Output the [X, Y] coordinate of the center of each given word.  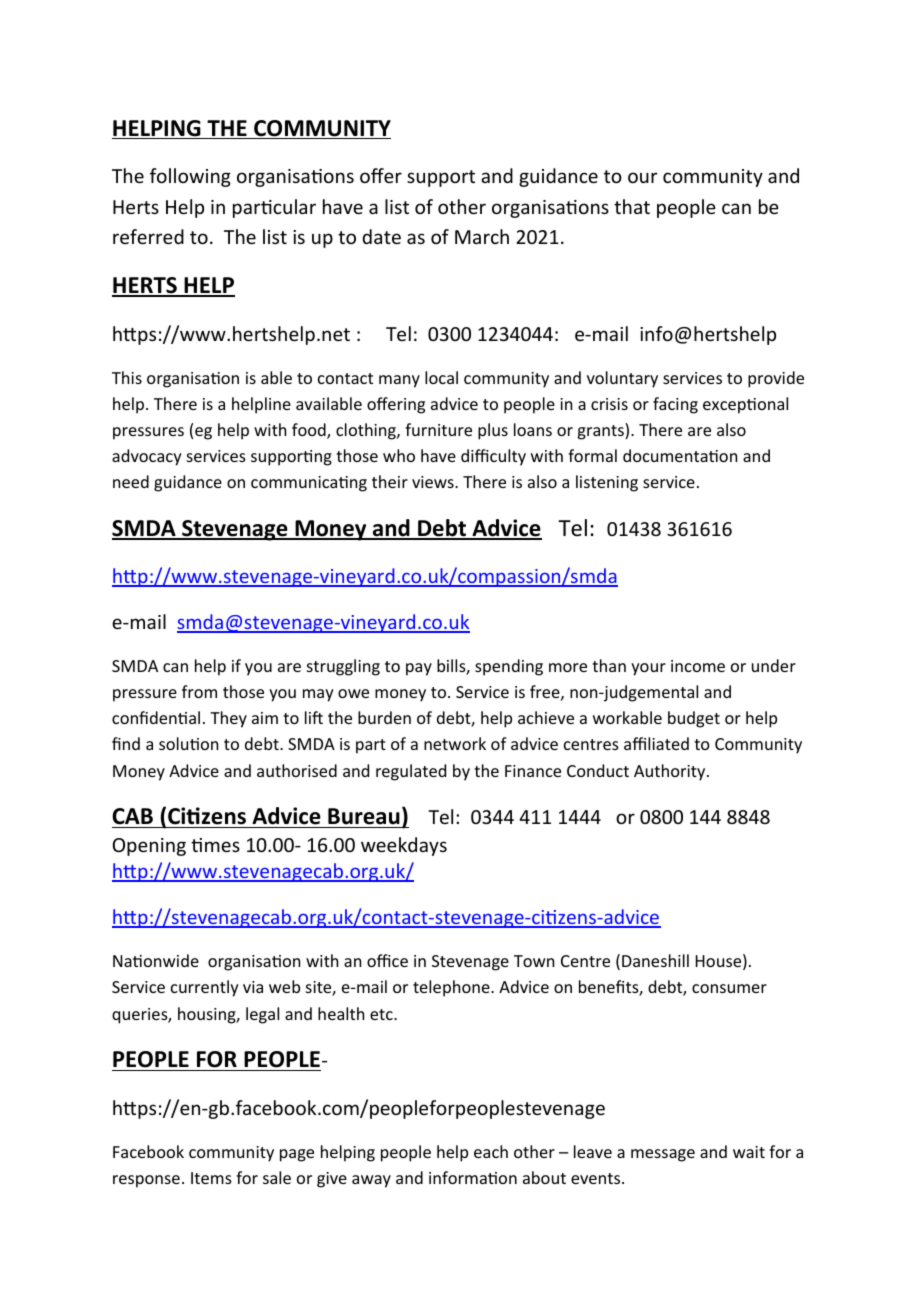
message [663, 1155]
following [190, 177]
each [491, 1151]
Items [211, 1178]
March [482, 236]
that [632, 206]
